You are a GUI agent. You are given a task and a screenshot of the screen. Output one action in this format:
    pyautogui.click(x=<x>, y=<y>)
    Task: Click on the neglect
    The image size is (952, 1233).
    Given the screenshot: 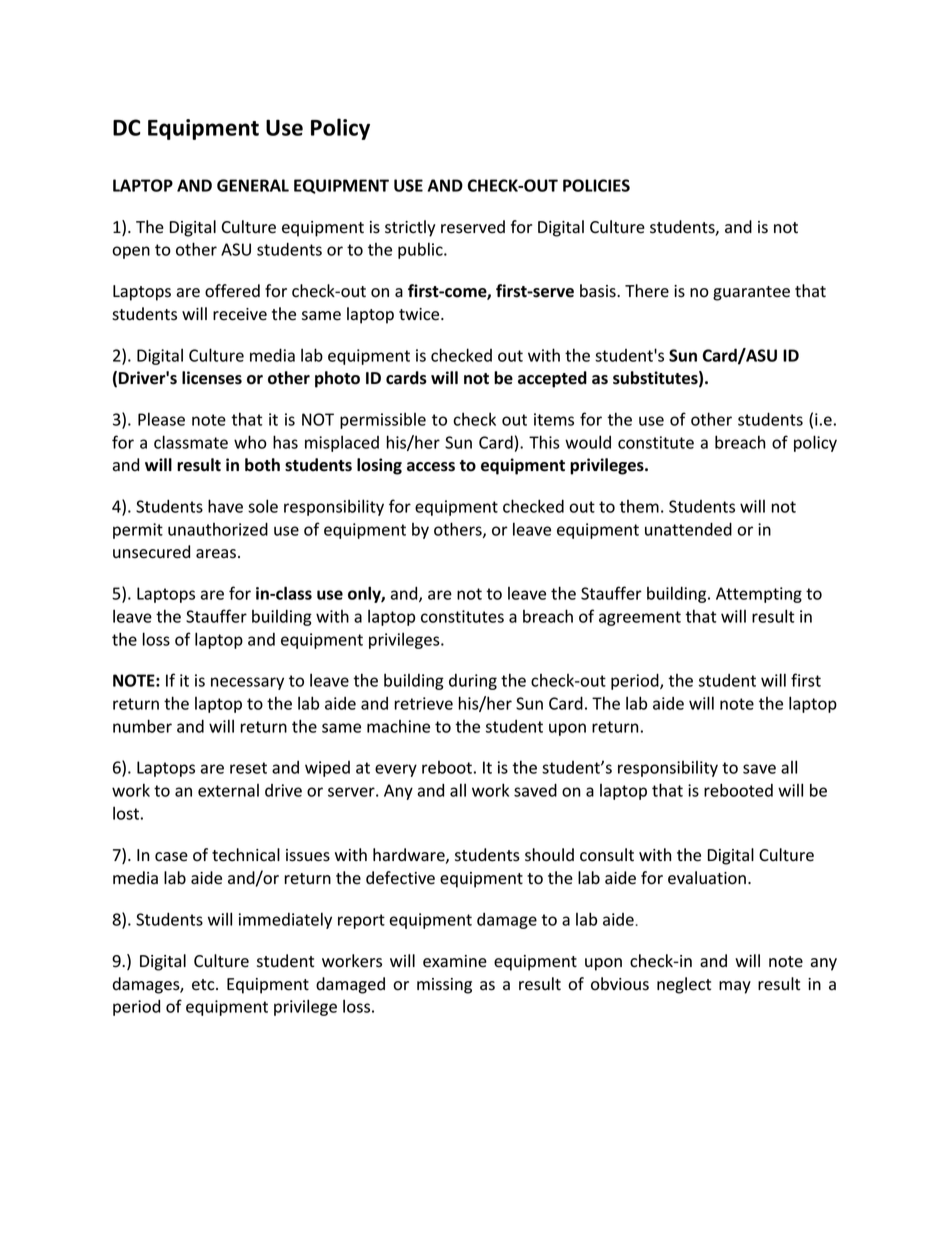 What is the action you would take?
    pyautogui.click(x=684, y=985)
